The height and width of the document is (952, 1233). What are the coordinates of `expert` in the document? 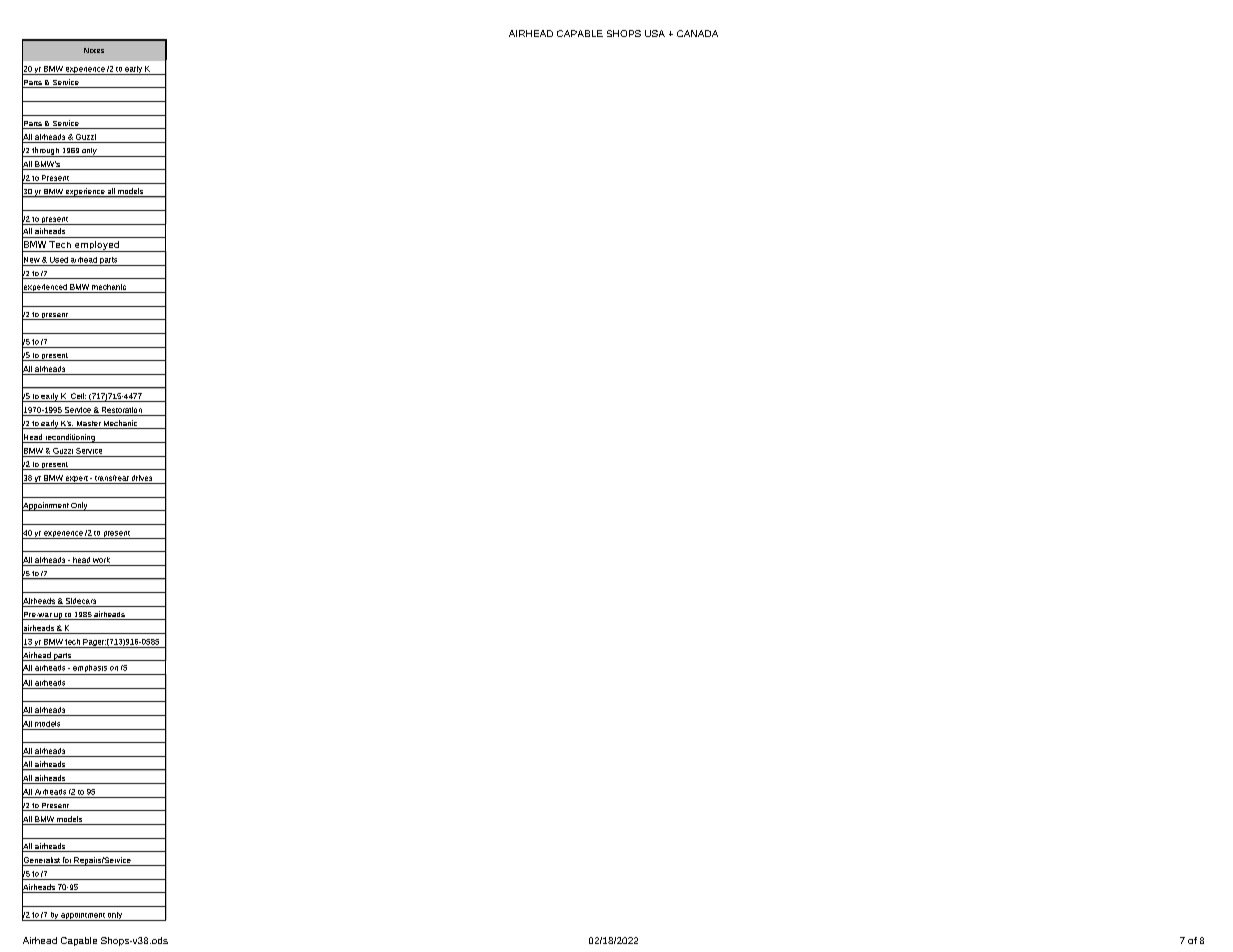 It's located at (77, 480).
